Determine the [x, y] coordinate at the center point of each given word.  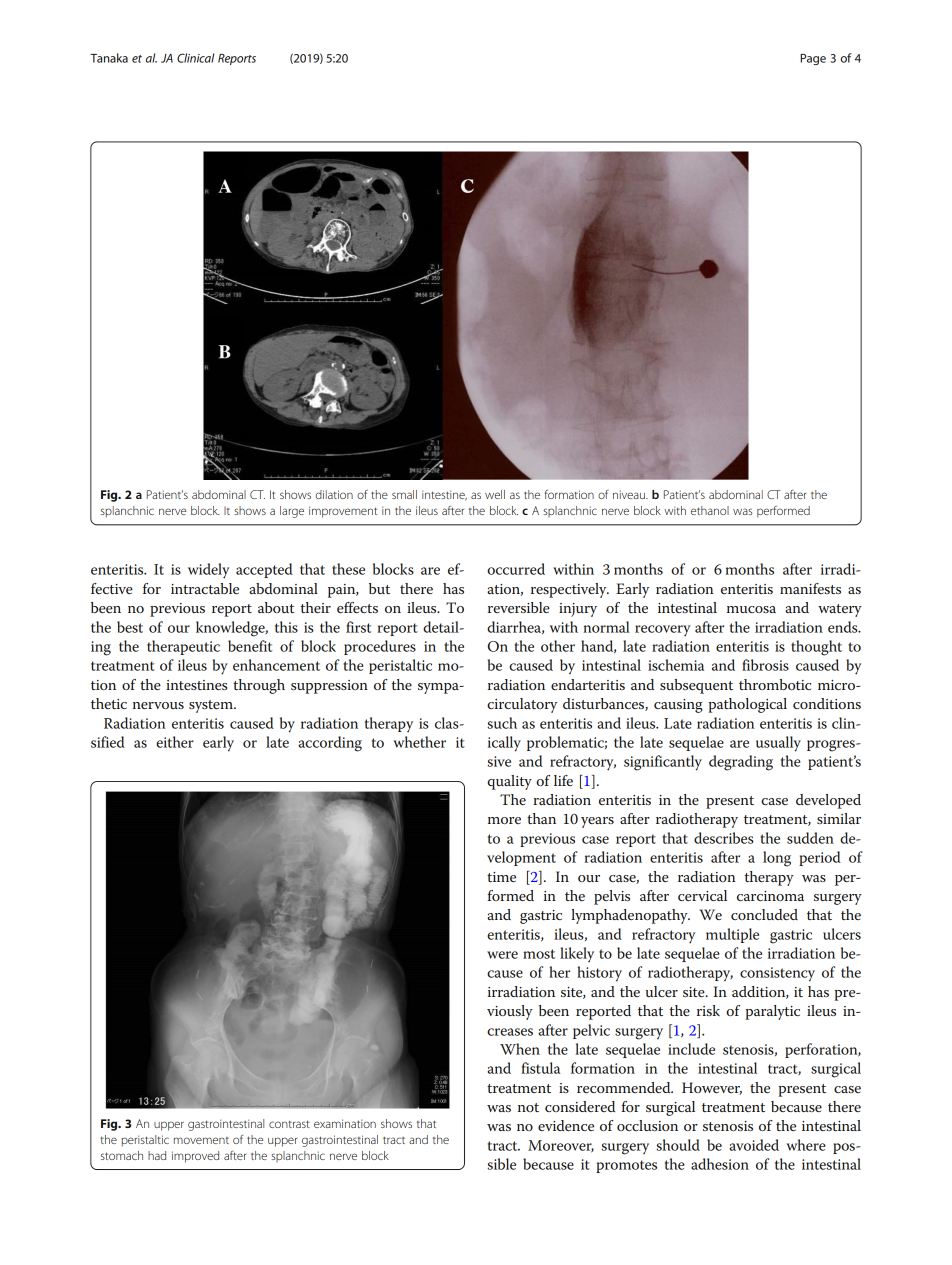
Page [813, 59]
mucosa [751, 609]
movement [201, 1140]
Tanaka [109, 58]
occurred [516, 569]
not [528, 1107]
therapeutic [183, 647]
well [495, 494]
